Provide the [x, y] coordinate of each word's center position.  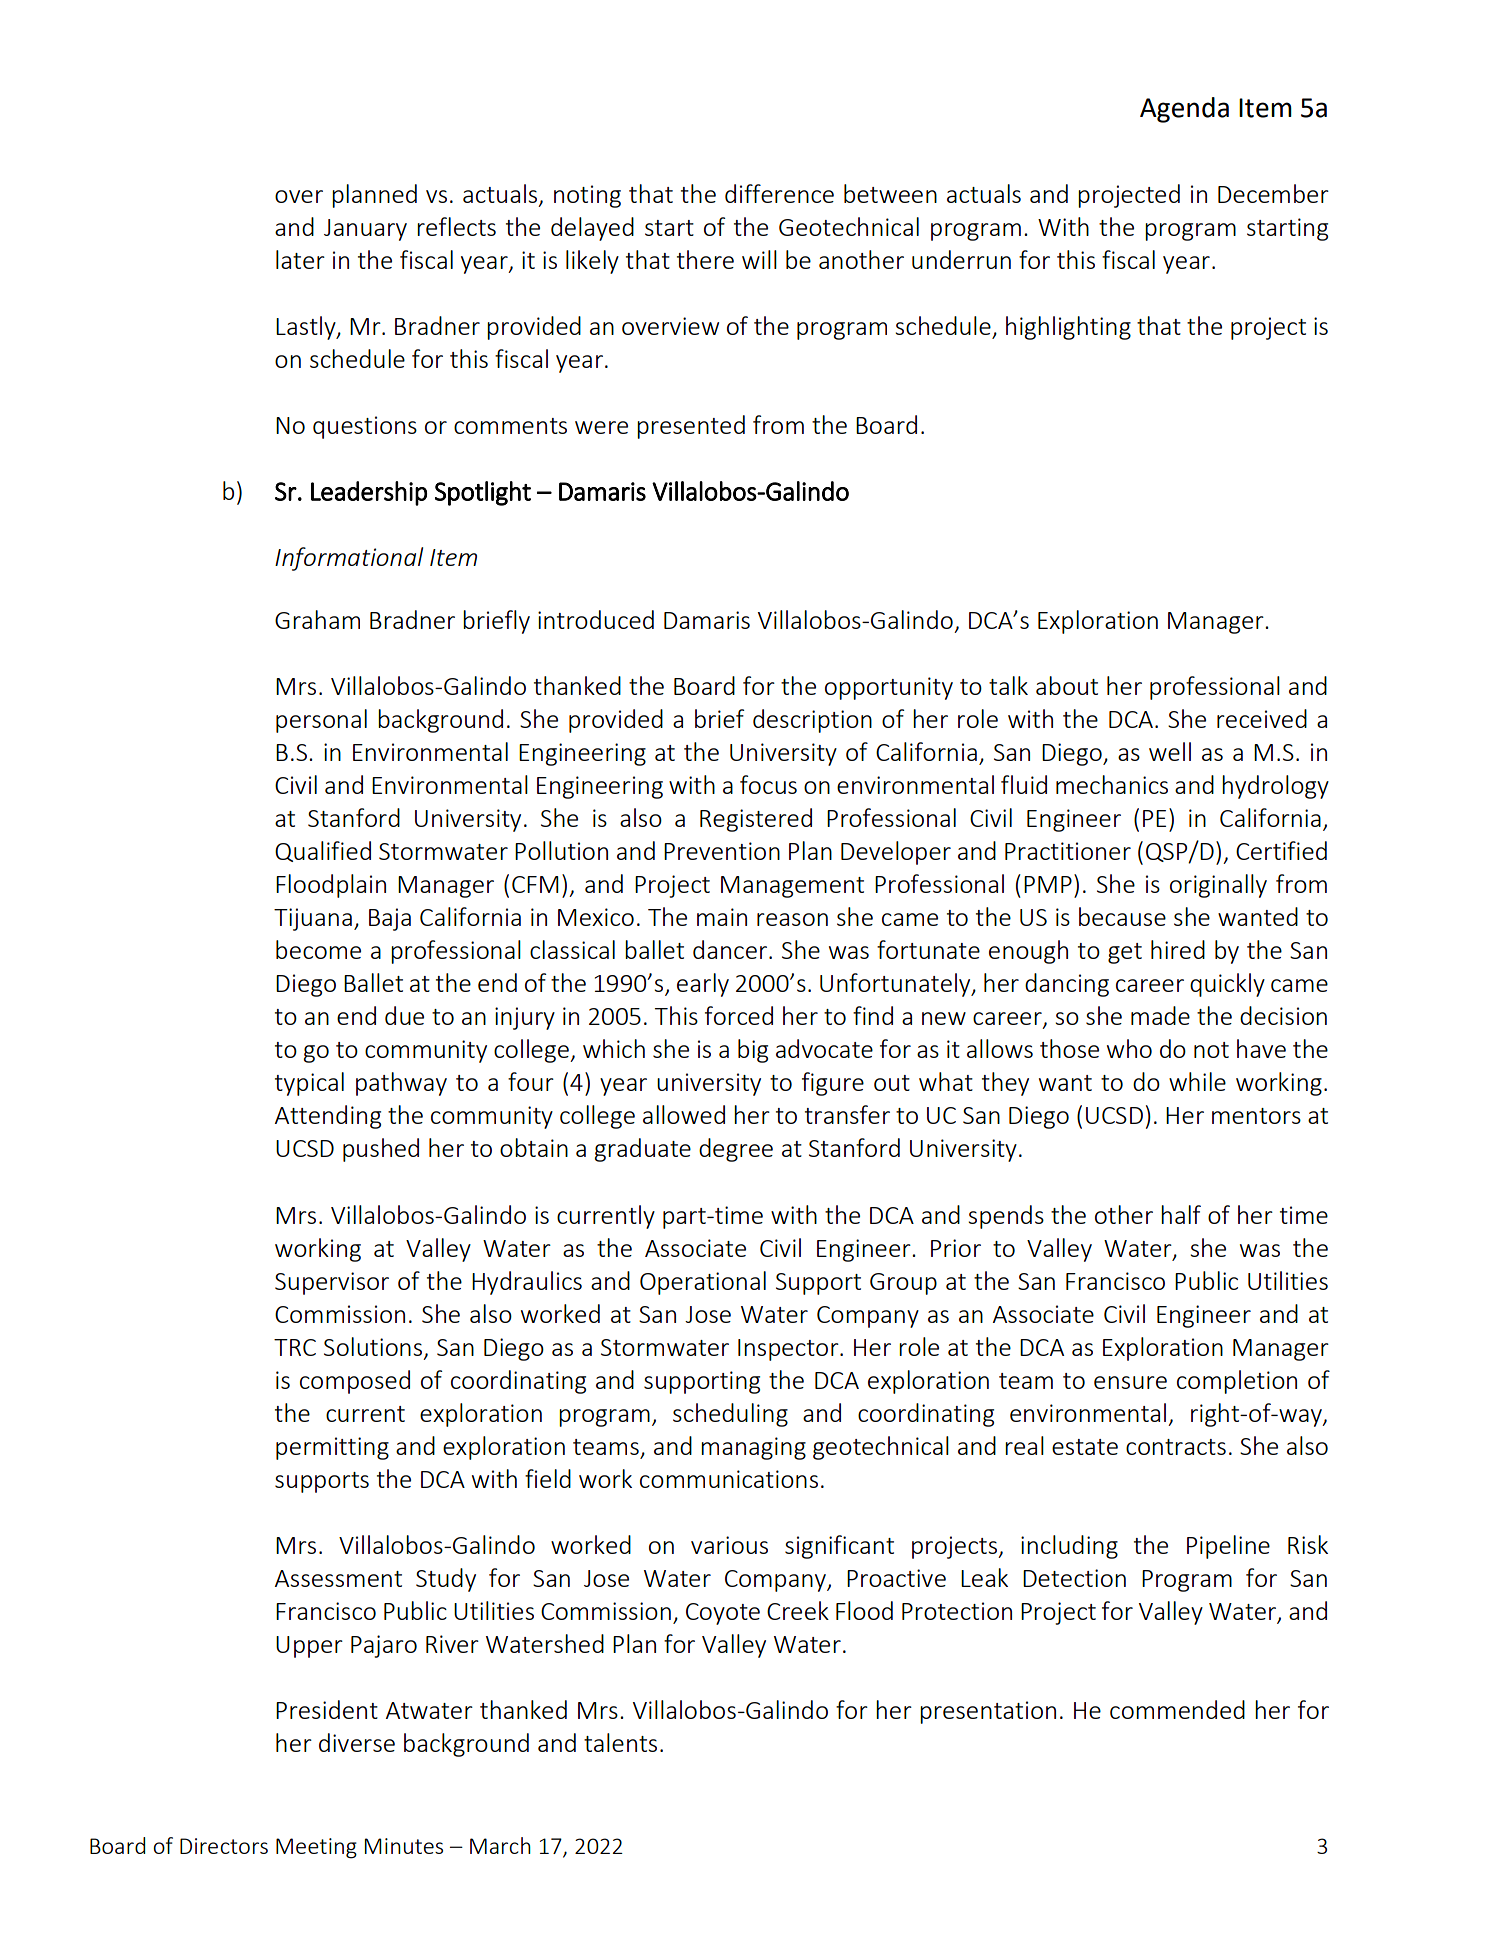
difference [779, 193]
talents [620, 1742]
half [1181, 1214]
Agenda [1184, 110]
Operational [703, 1283]
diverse [357, 1742]
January [365, 230]
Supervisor [332, 1283]
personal [321, 721]
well [1170, 751]
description [812, 721]
